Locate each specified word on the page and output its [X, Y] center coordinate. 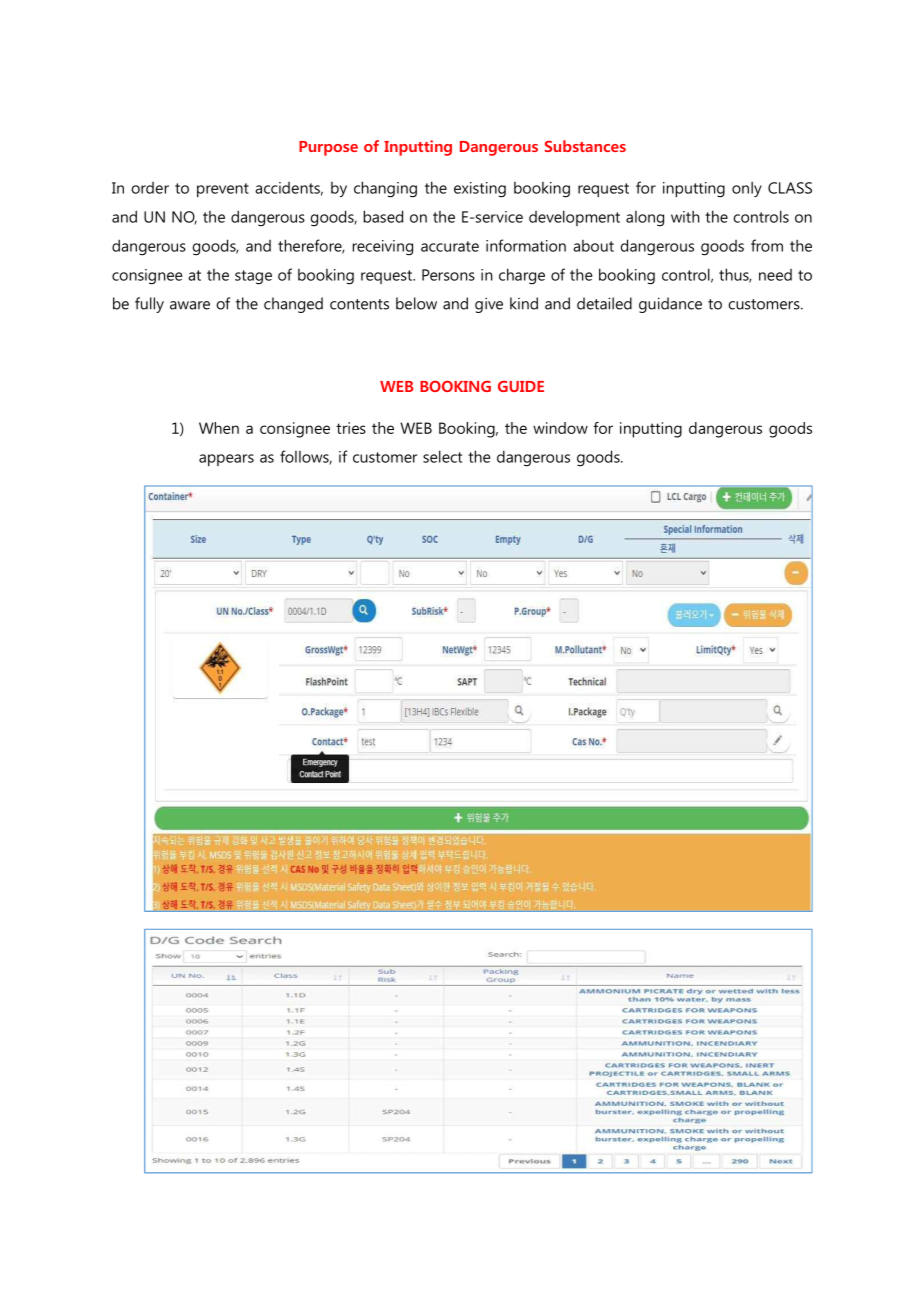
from [767, 245]
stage [253, 277]
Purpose [328, 148]
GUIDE [521, 386]
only [747, 189]
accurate [450, 246]
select [442, 456]
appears [226, 460]
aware [190, 305]
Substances [585, 146]
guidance [670, 305]
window [560, 428]
